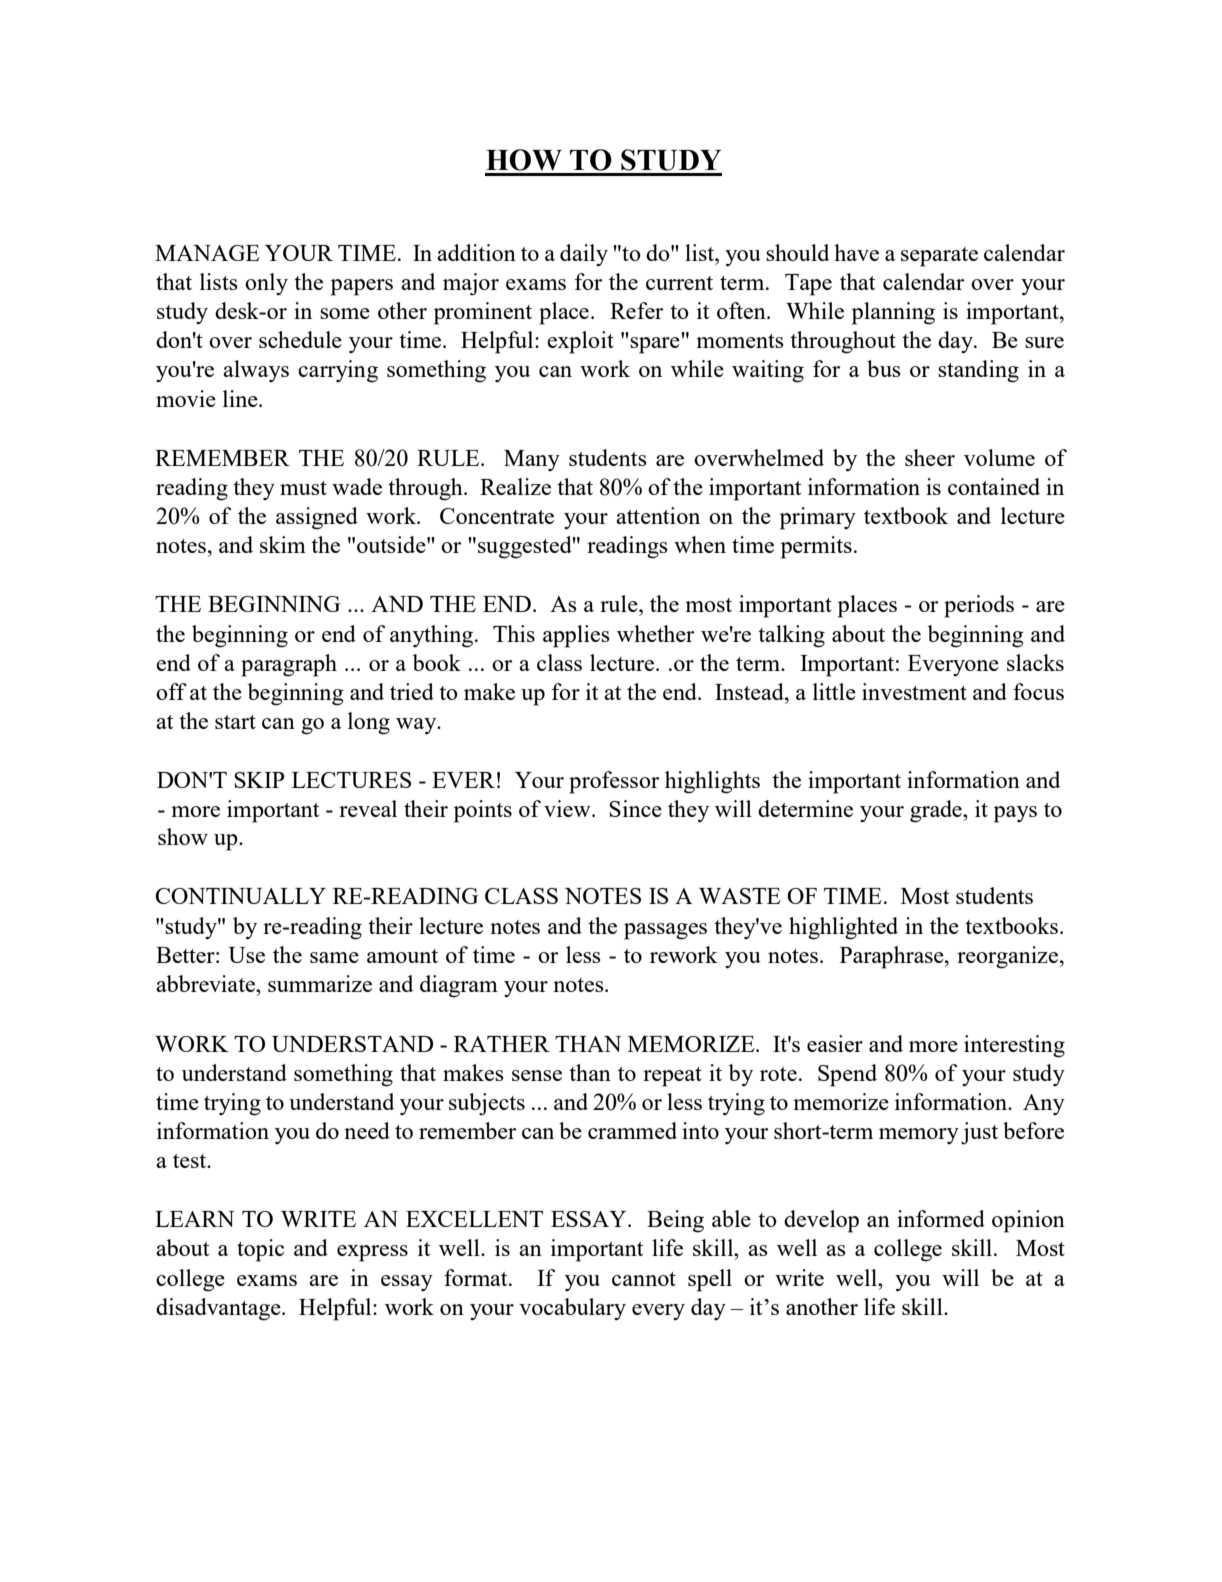  I want to click on cannot, so click(644, 1279).
